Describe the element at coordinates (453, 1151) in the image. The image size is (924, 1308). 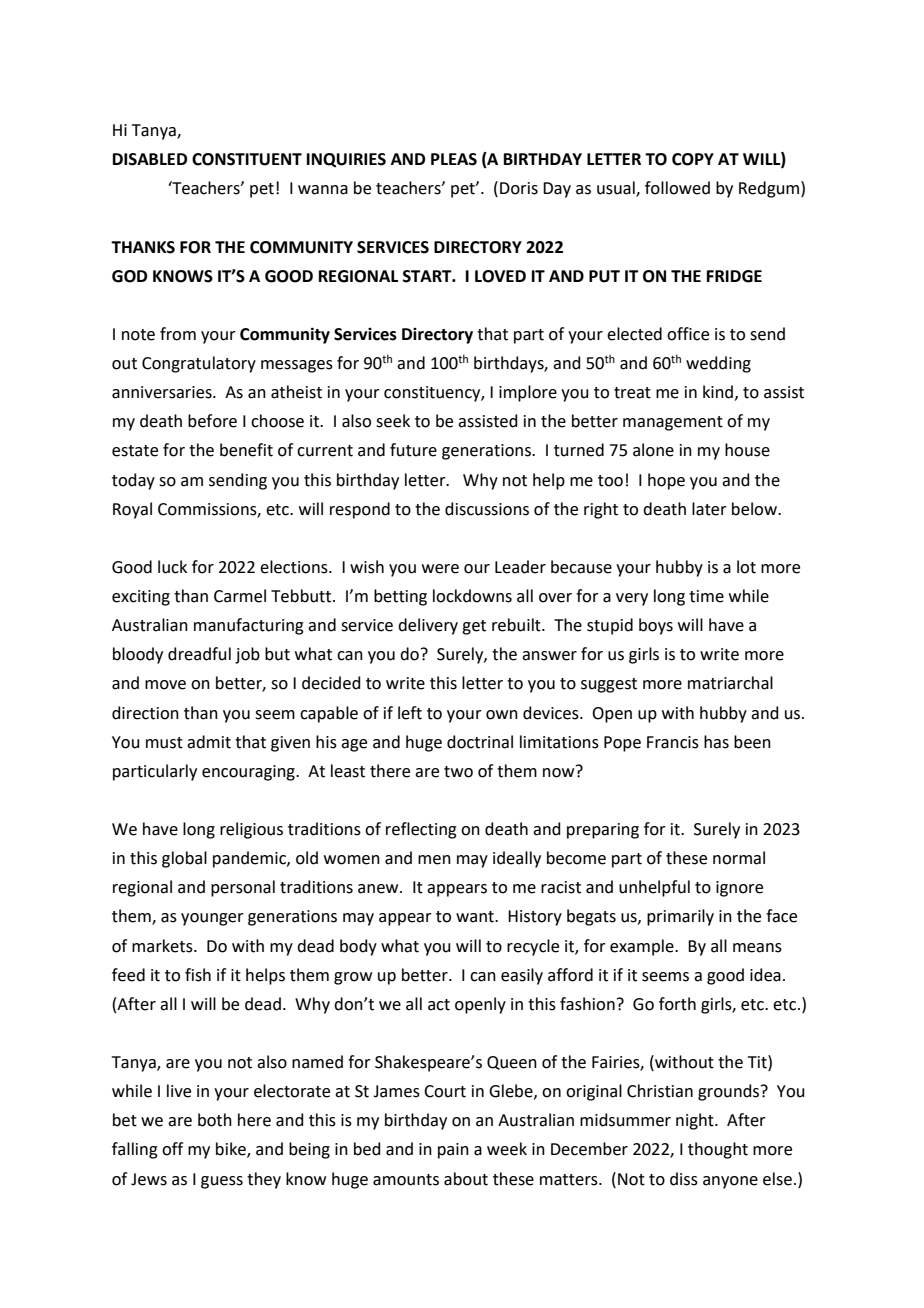
I see `pain` at that location.
